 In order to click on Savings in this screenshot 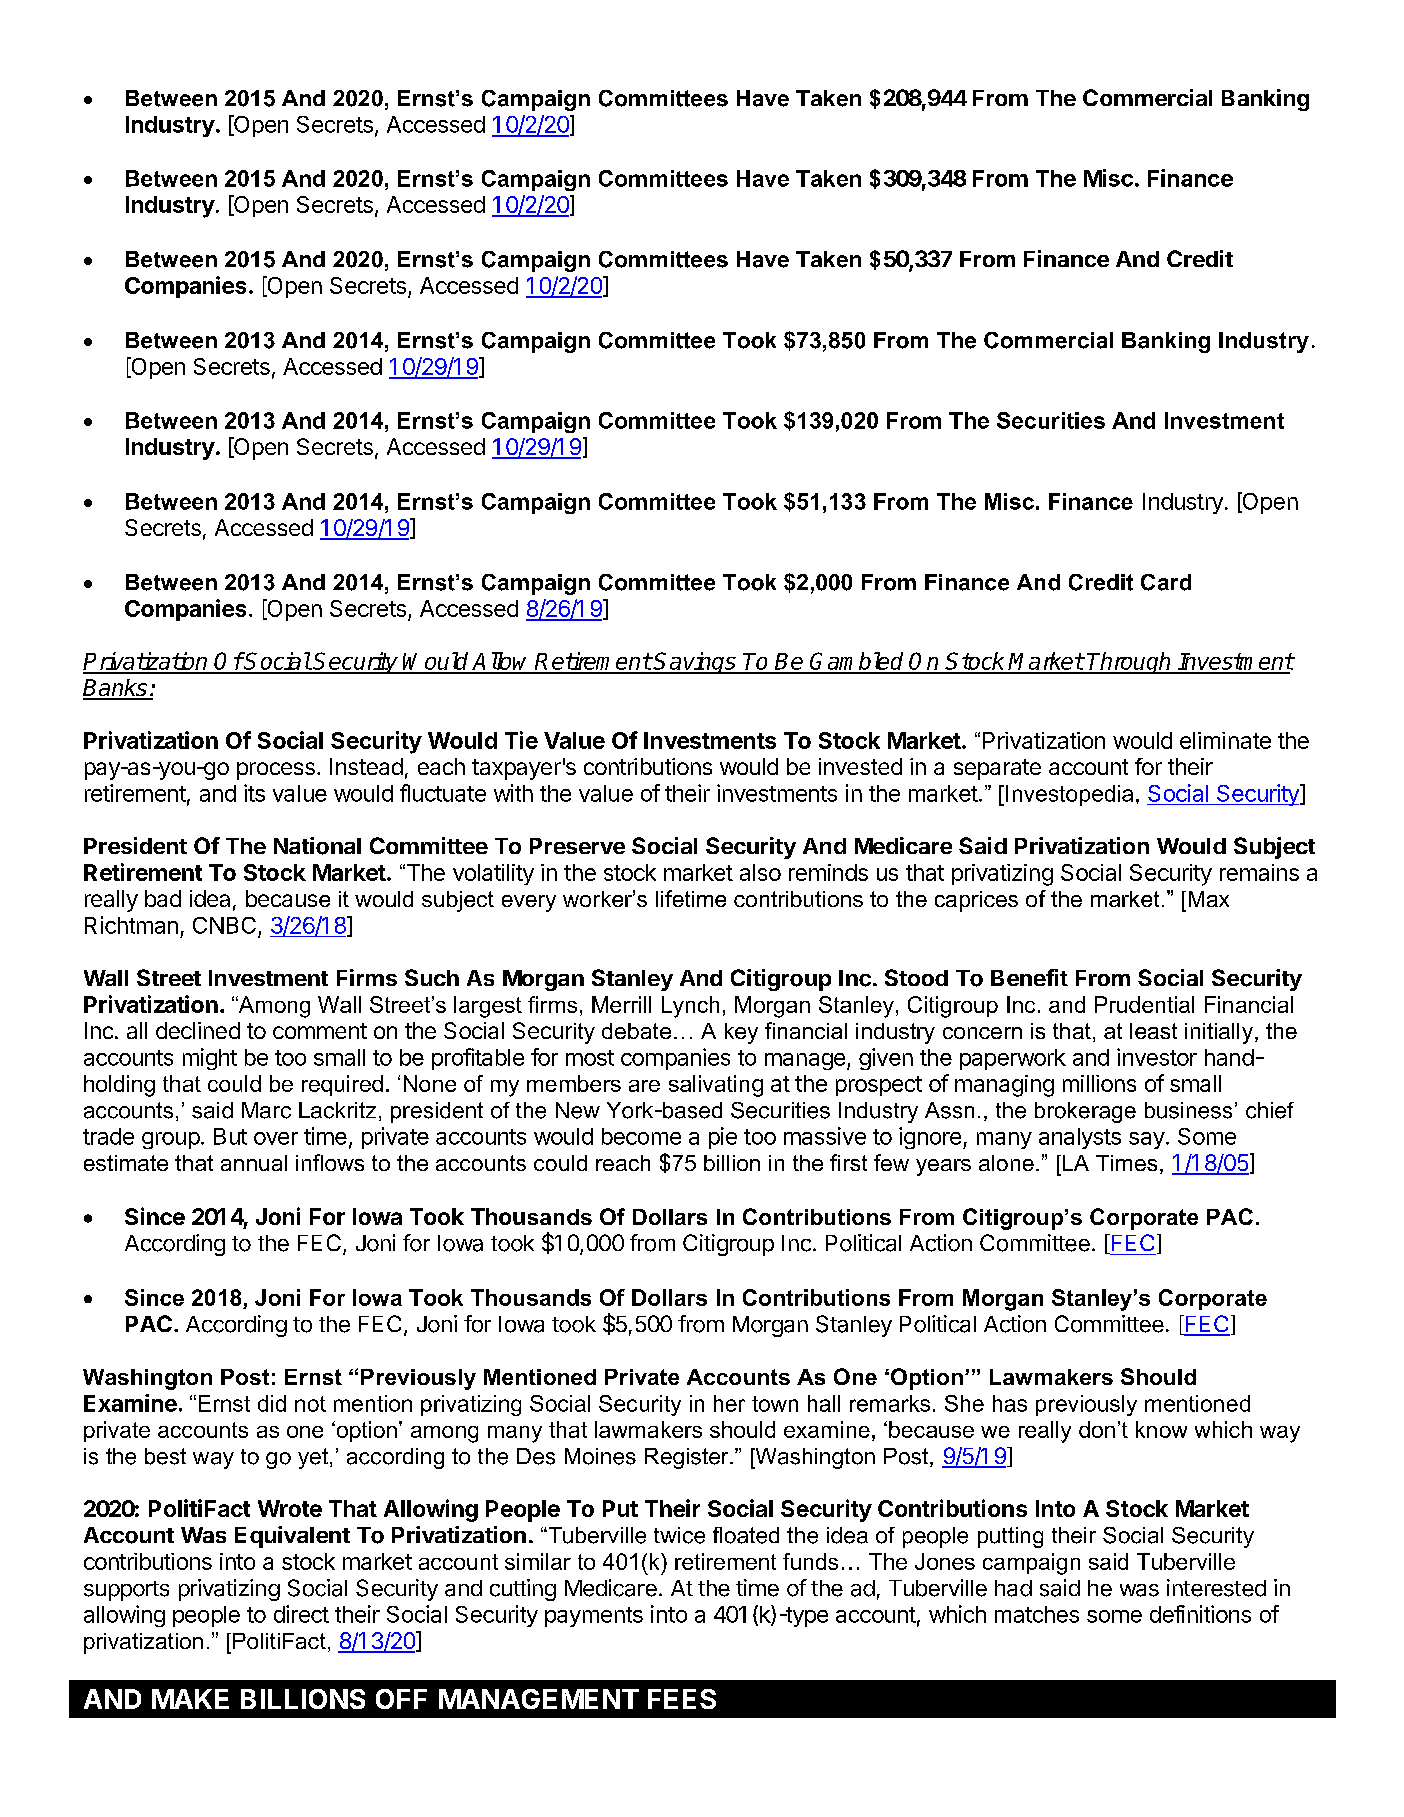, I will do `click(695, 663)`.
